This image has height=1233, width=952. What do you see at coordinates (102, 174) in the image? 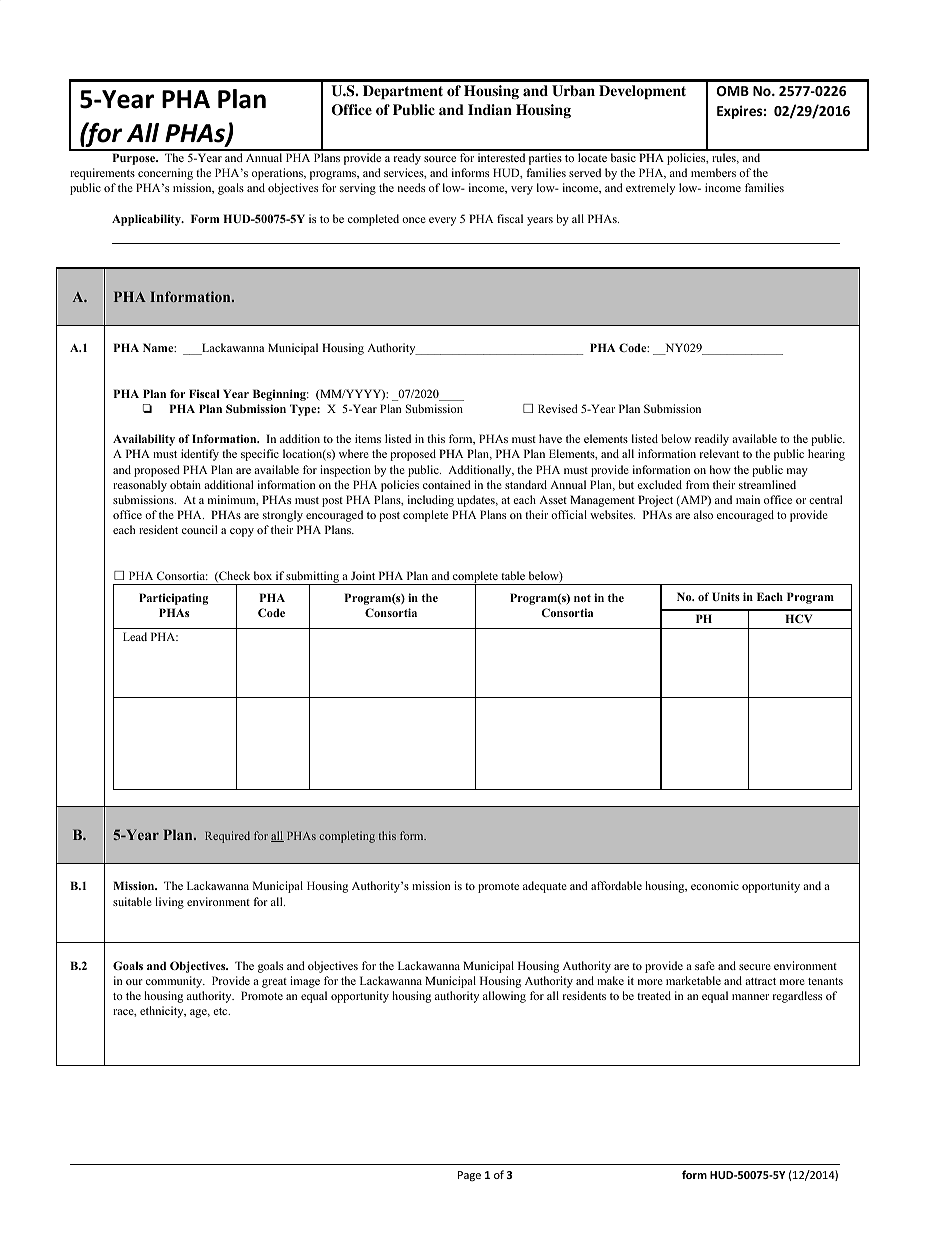
I see `requirements` at bounding box center [102, 174].
